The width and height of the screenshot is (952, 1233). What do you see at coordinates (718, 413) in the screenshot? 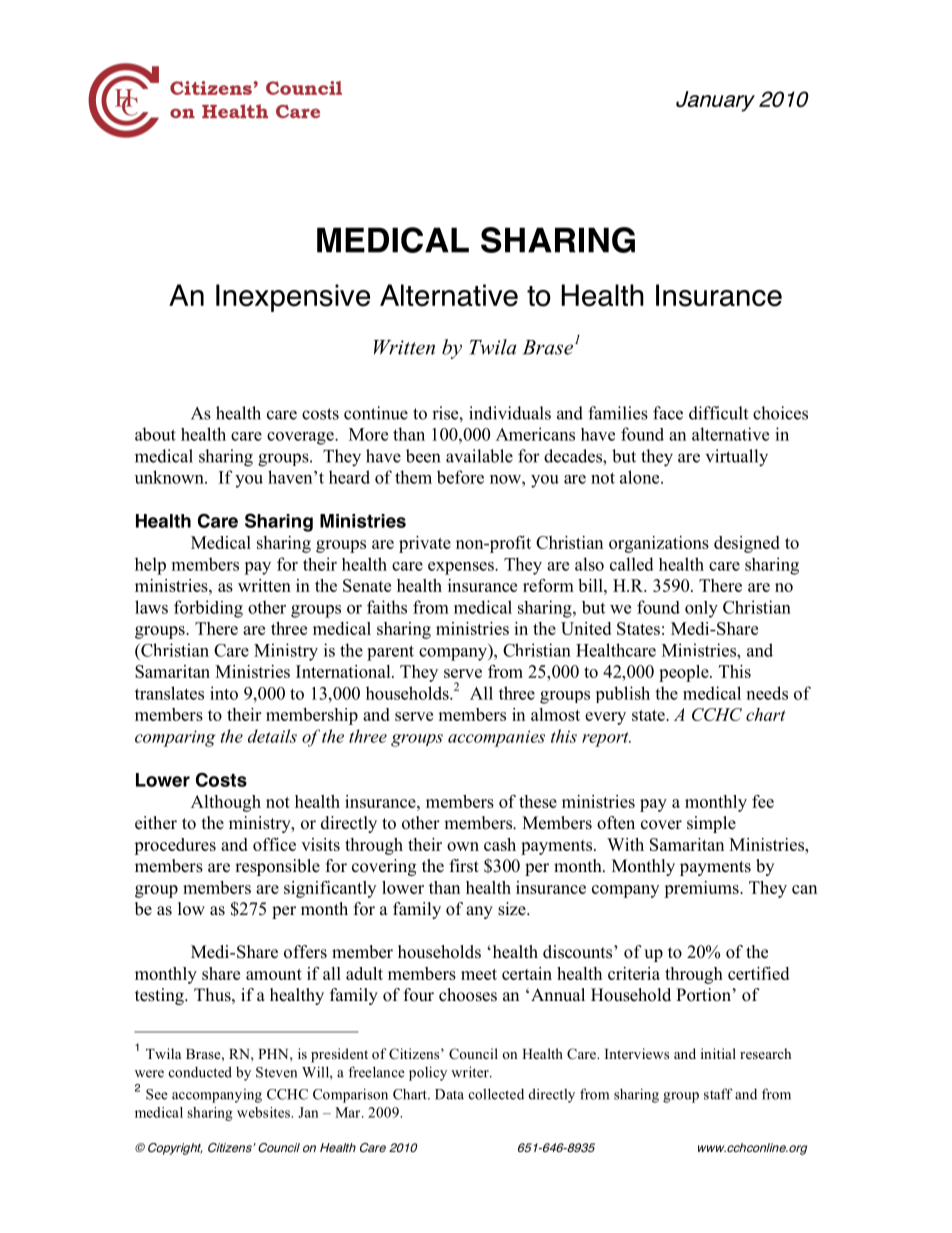
I see `difficult` at bounding box center [718, 413].
